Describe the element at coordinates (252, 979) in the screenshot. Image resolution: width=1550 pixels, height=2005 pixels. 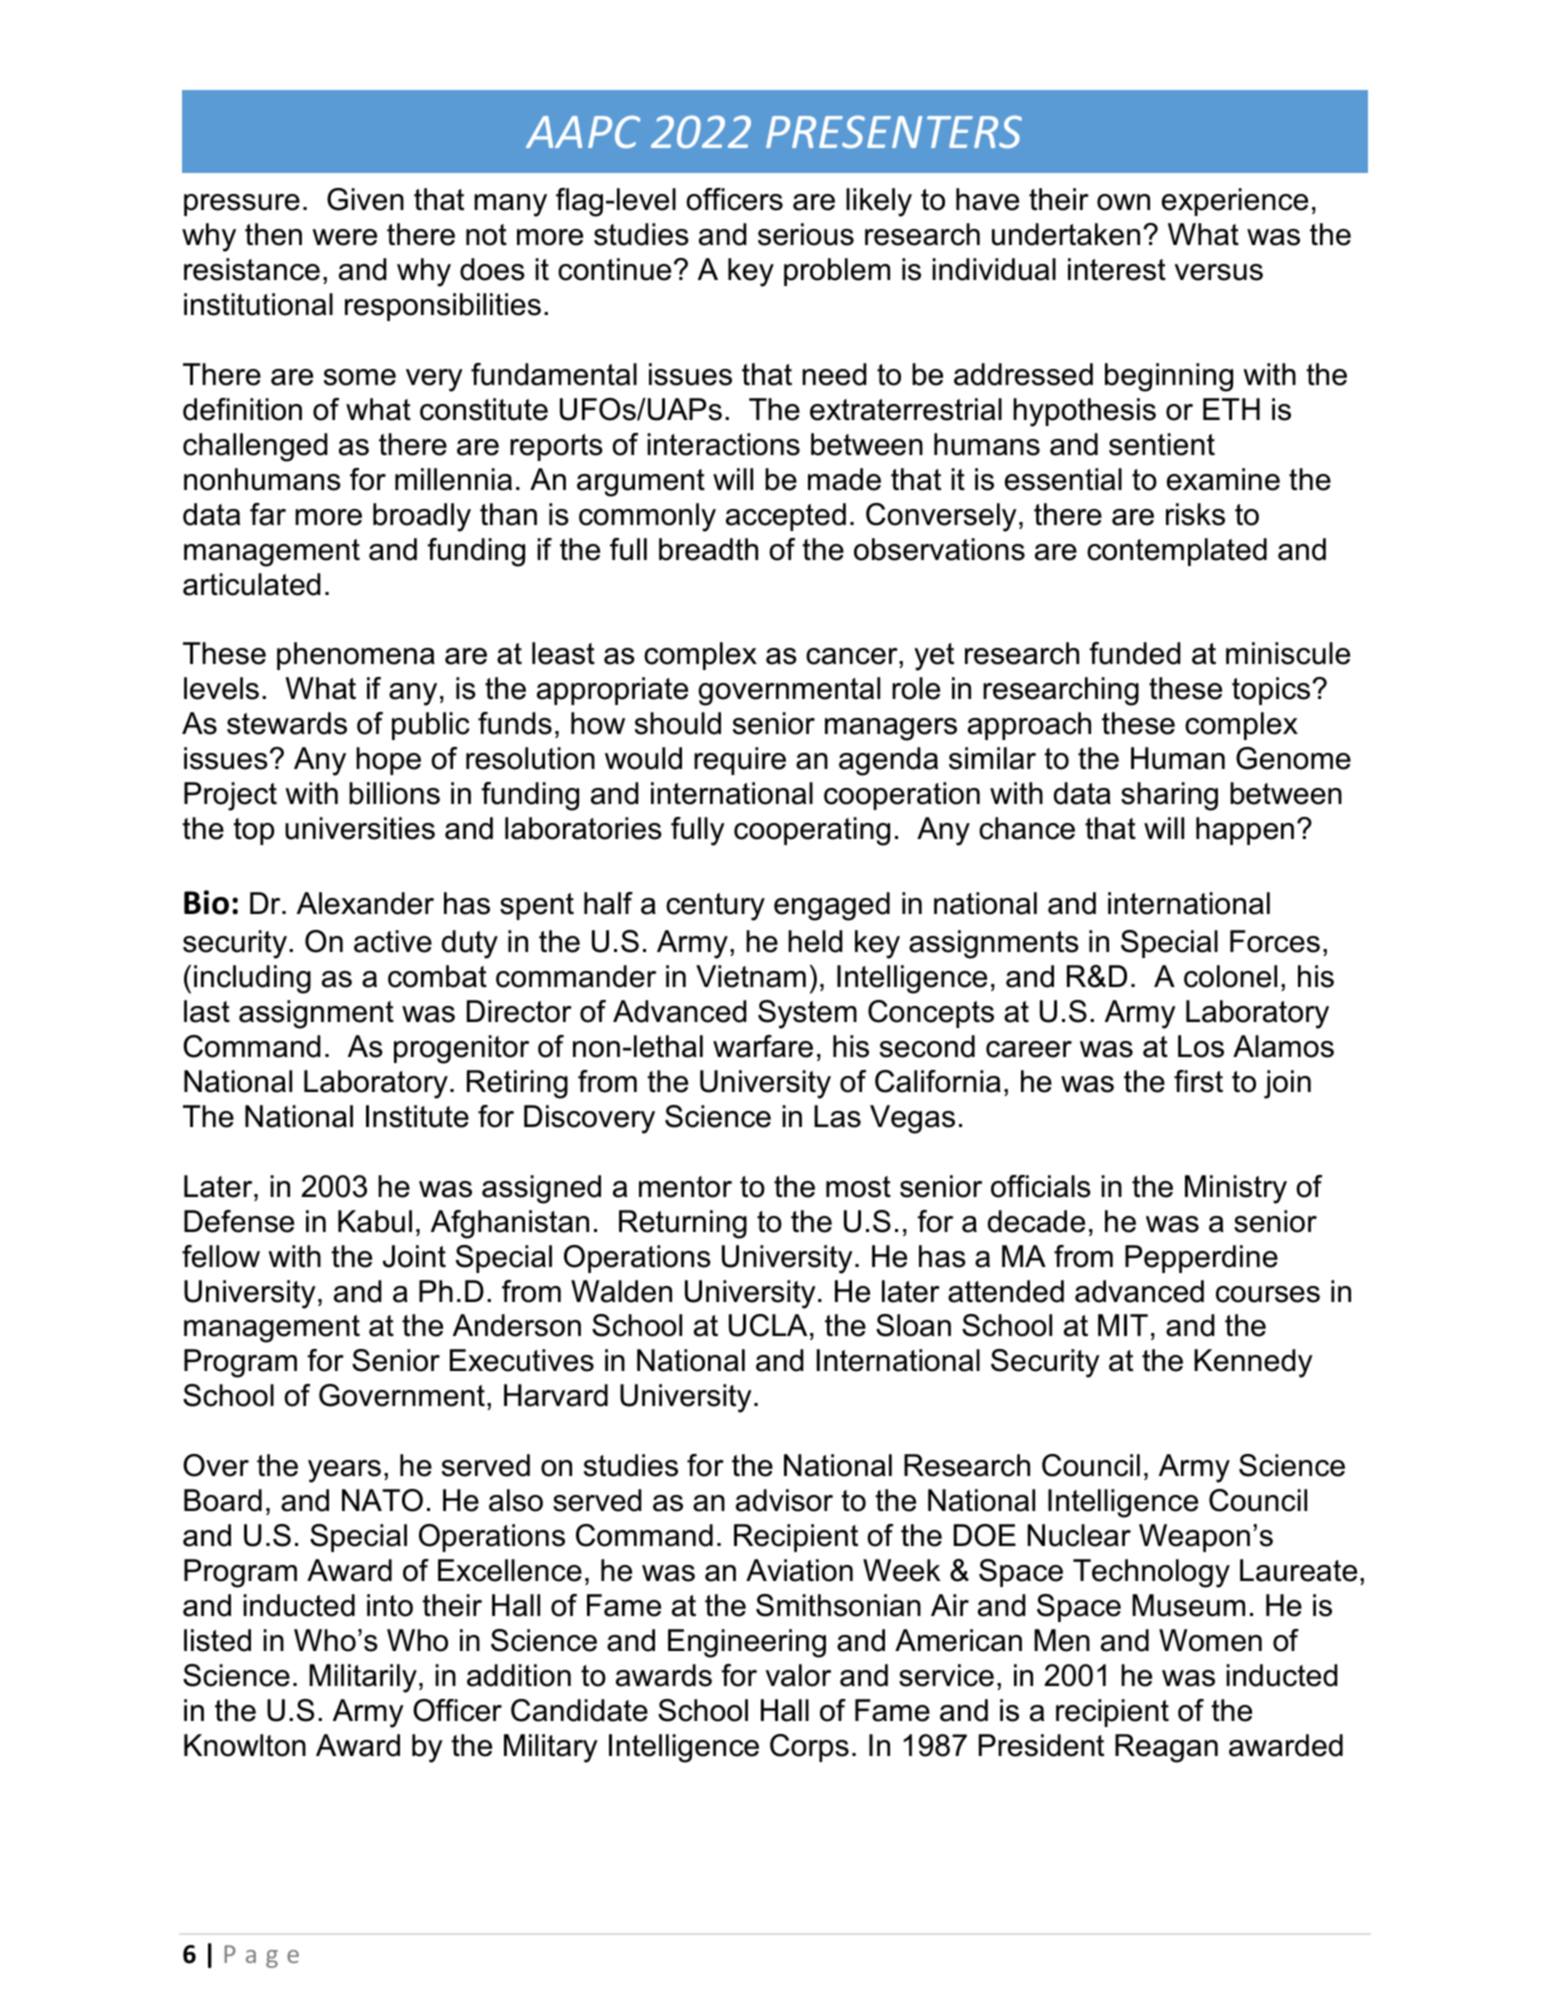
I see `including` at that location.
